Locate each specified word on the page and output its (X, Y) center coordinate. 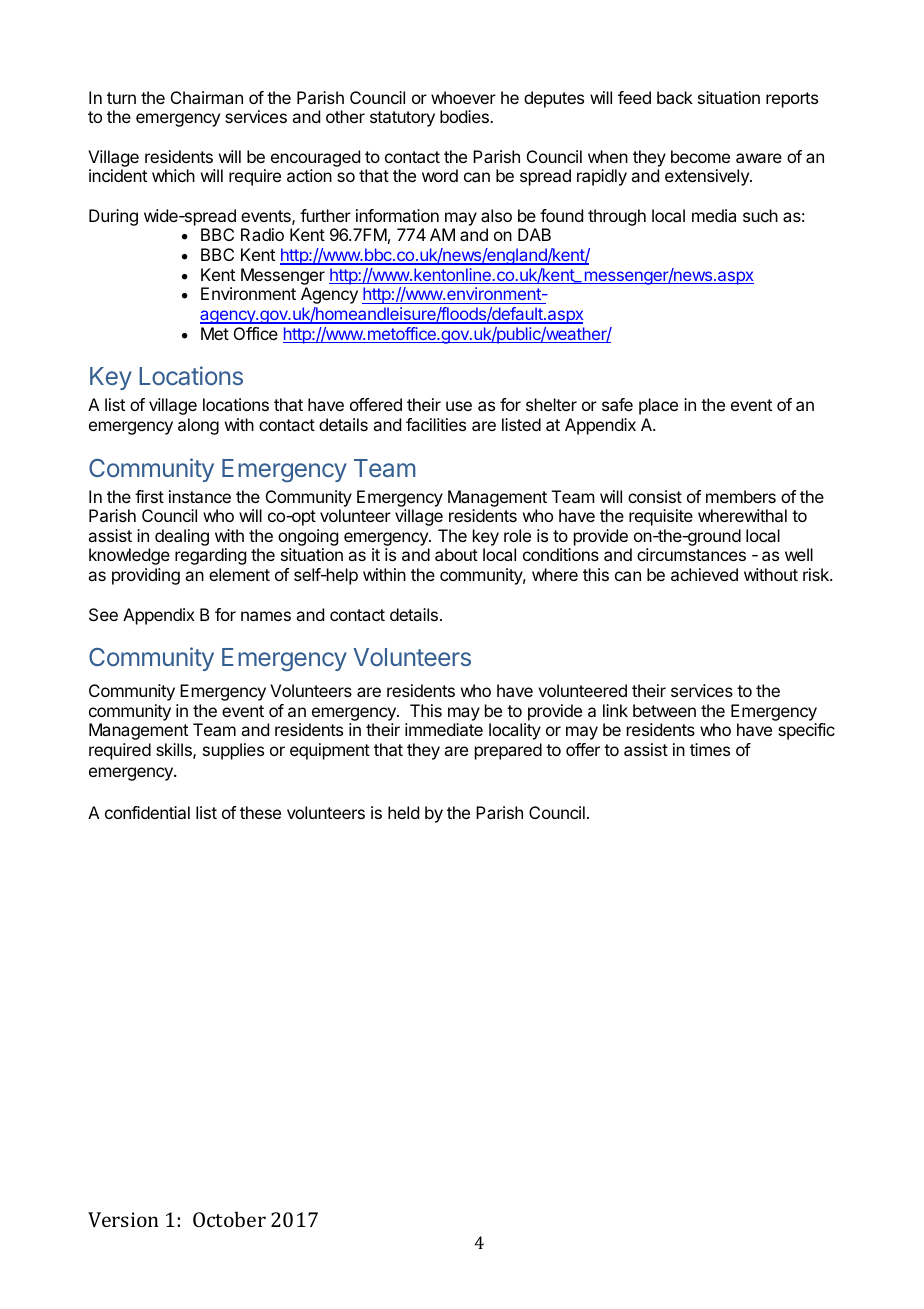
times (710, 749)
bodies (465, 116)
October (229, 1219)
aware (759, 158)
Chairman (207, 97)
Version (123, 1219)
